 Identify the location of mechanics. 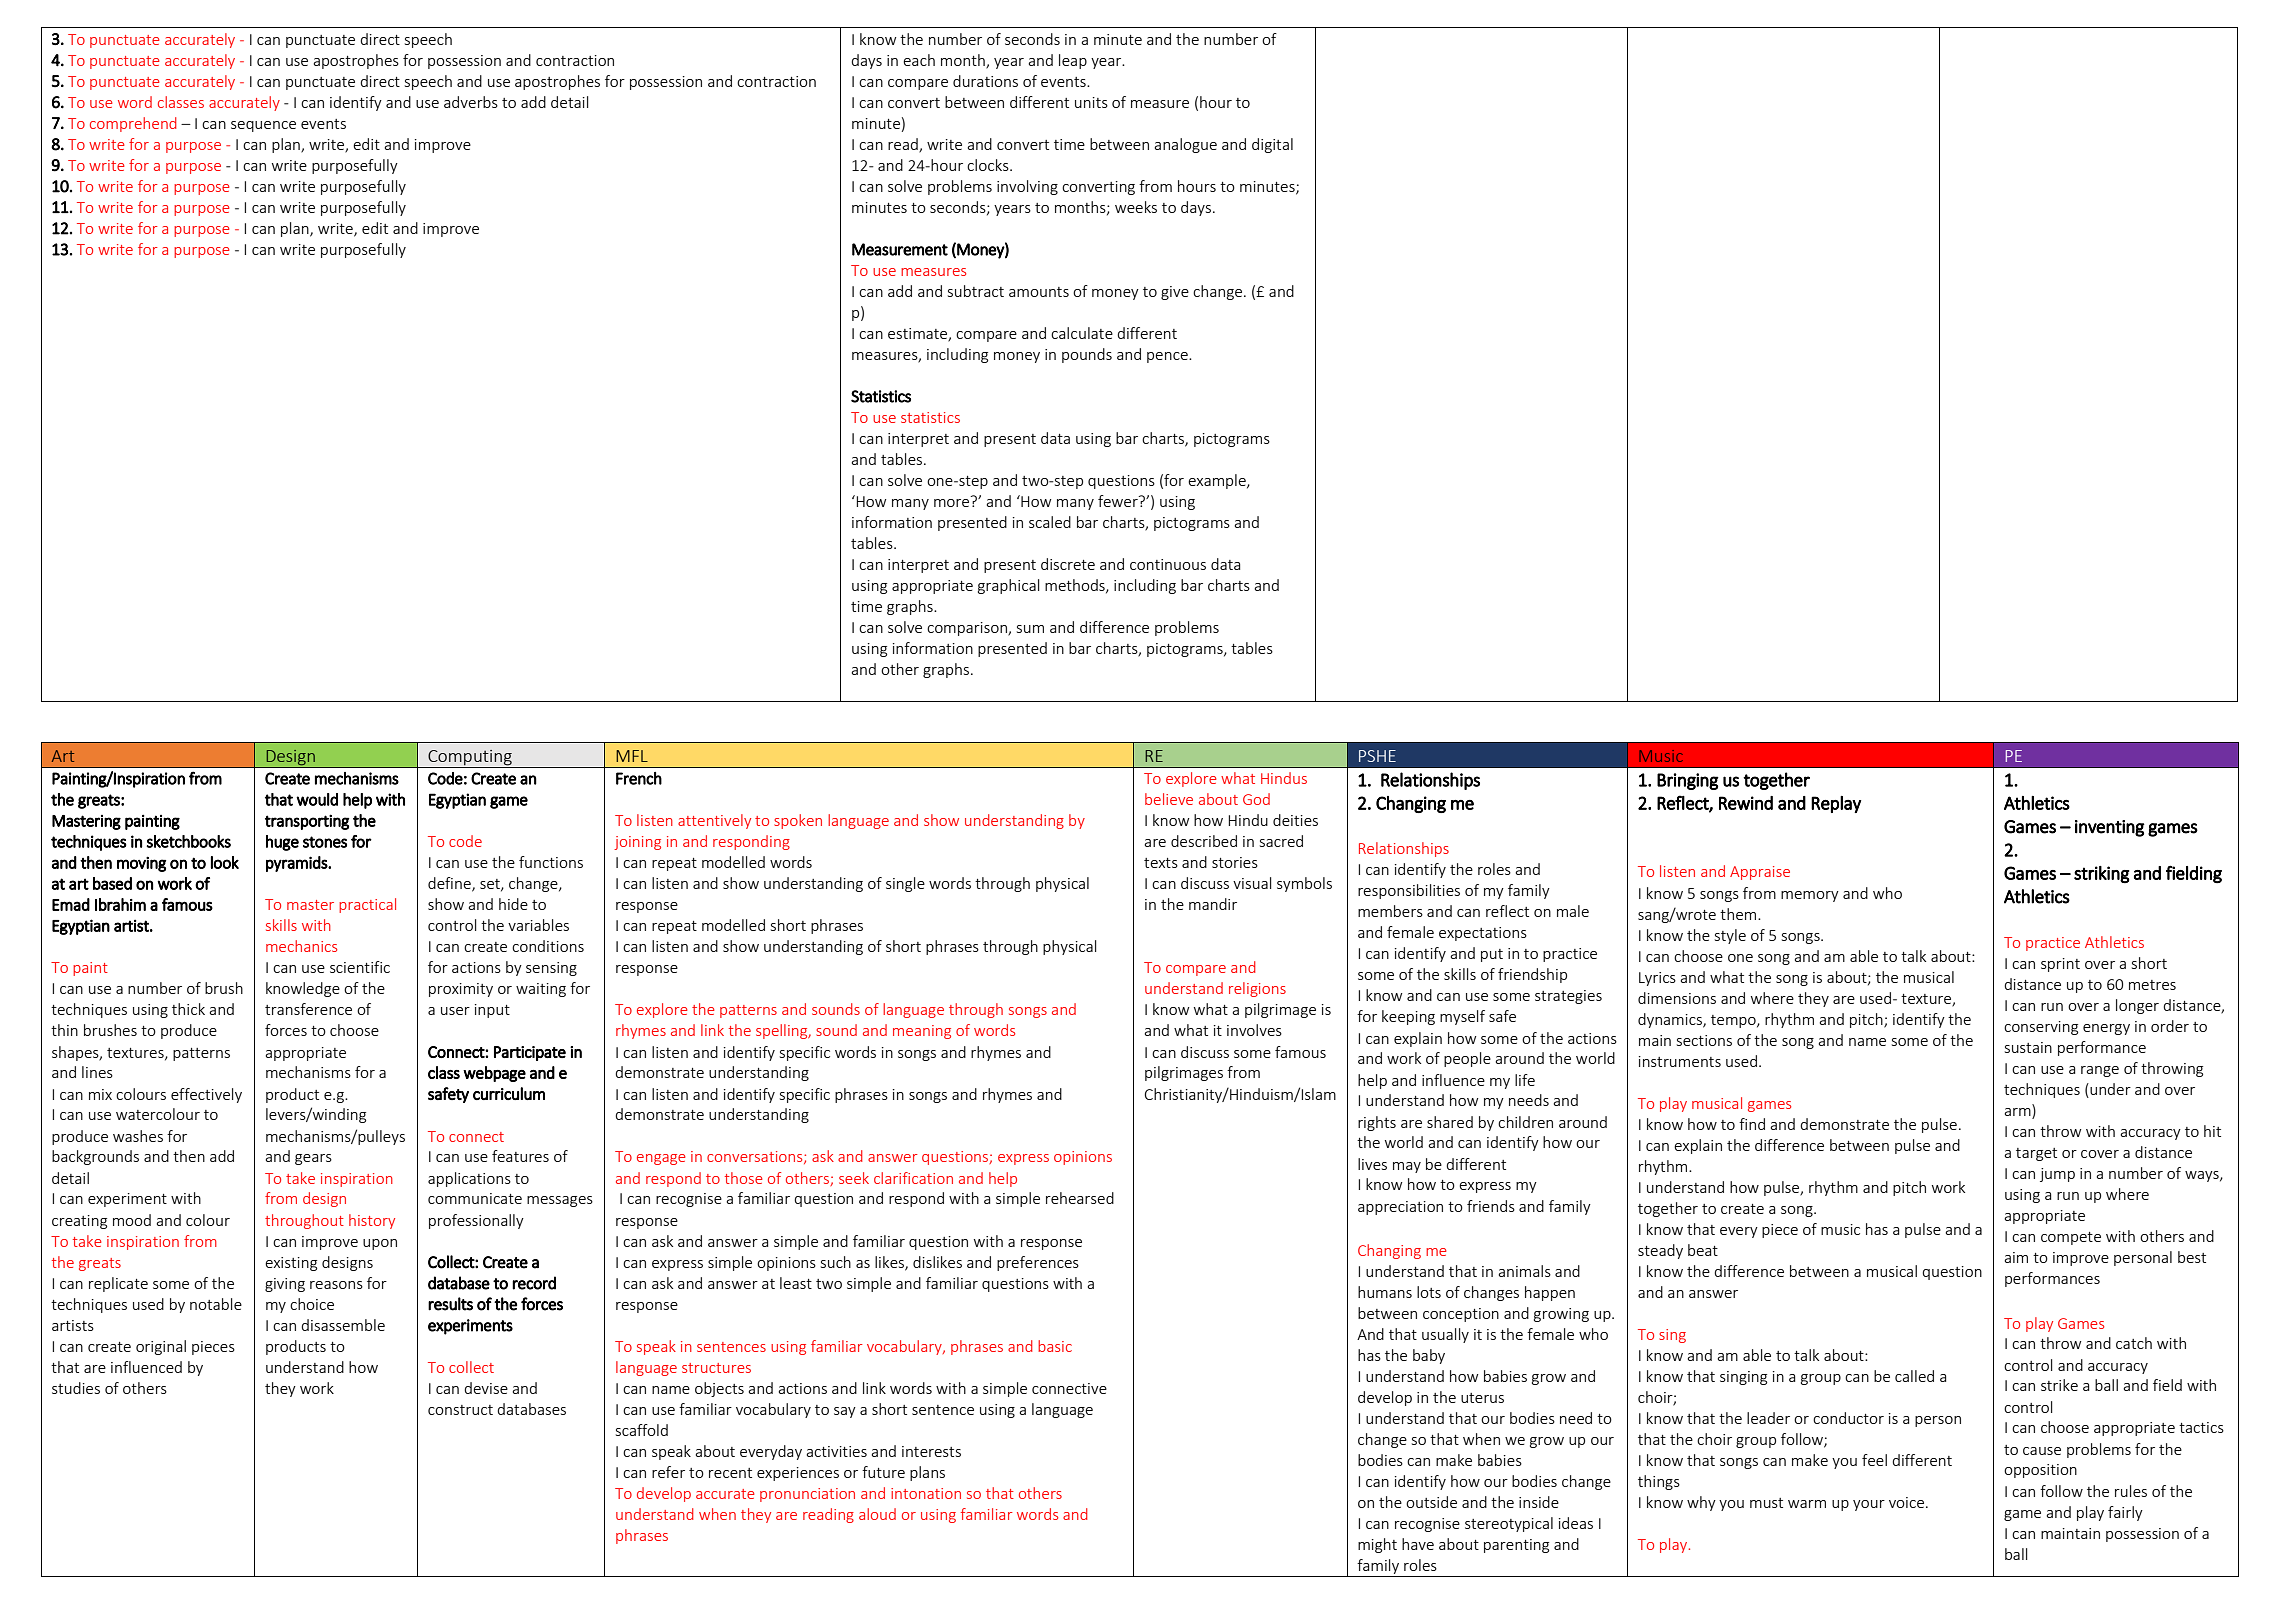
(301, 946).
